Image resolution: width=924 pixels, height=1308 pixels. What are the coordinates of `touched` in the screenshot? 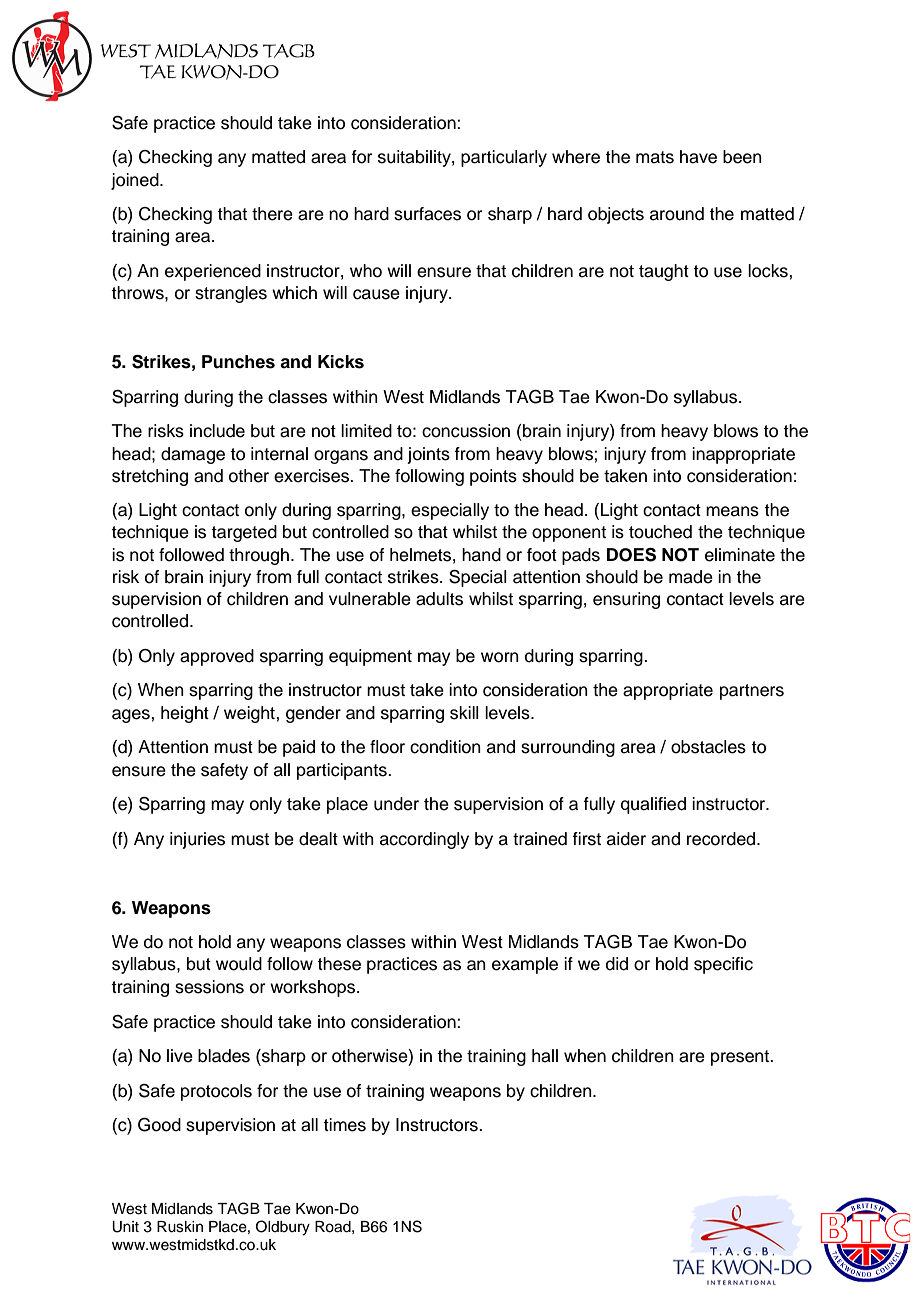 It's located at (660, 532).
